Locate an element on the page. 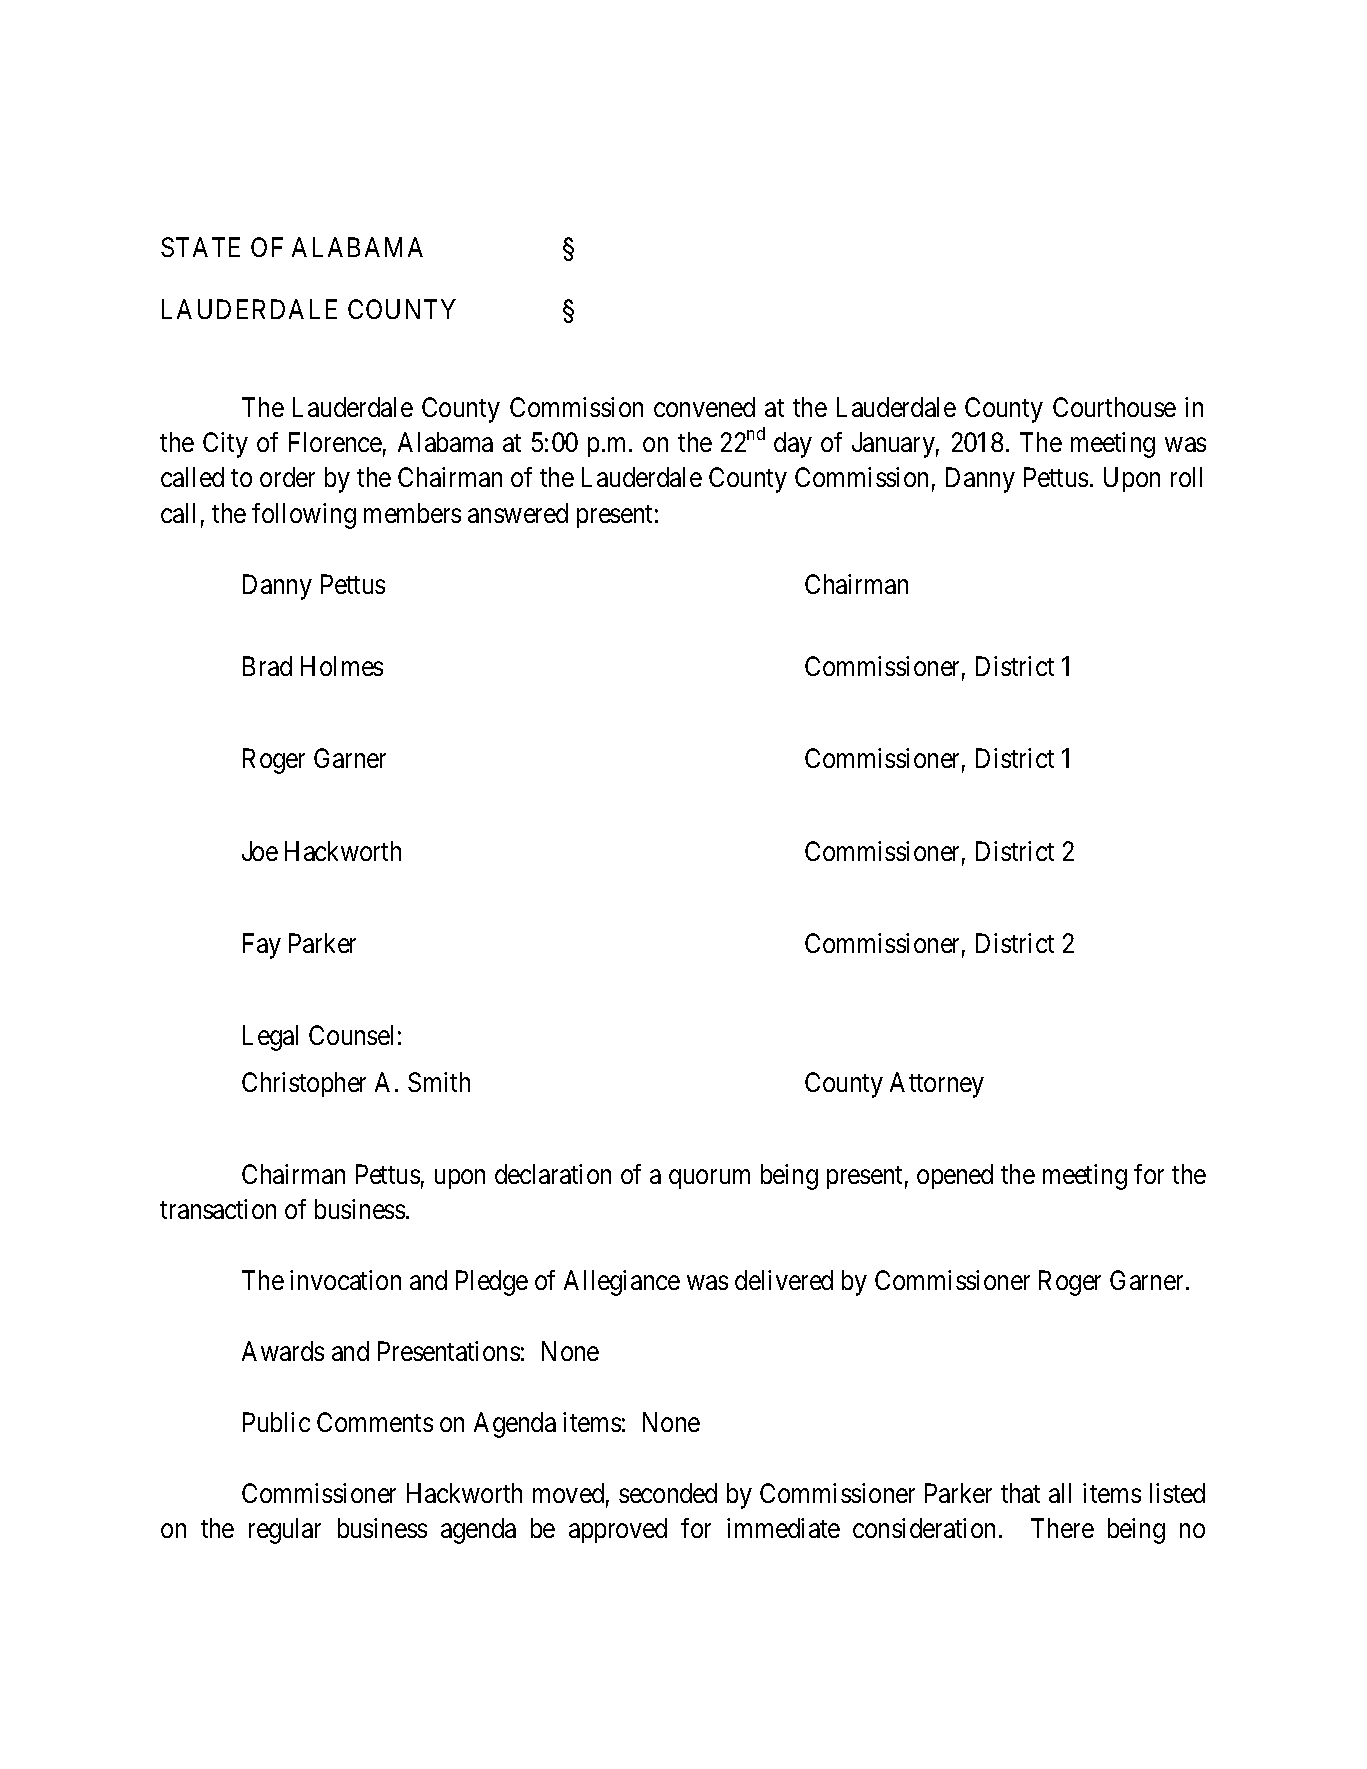 The image size is (1367, 1769). Courthouse is located at coordinates (1114, 407).
